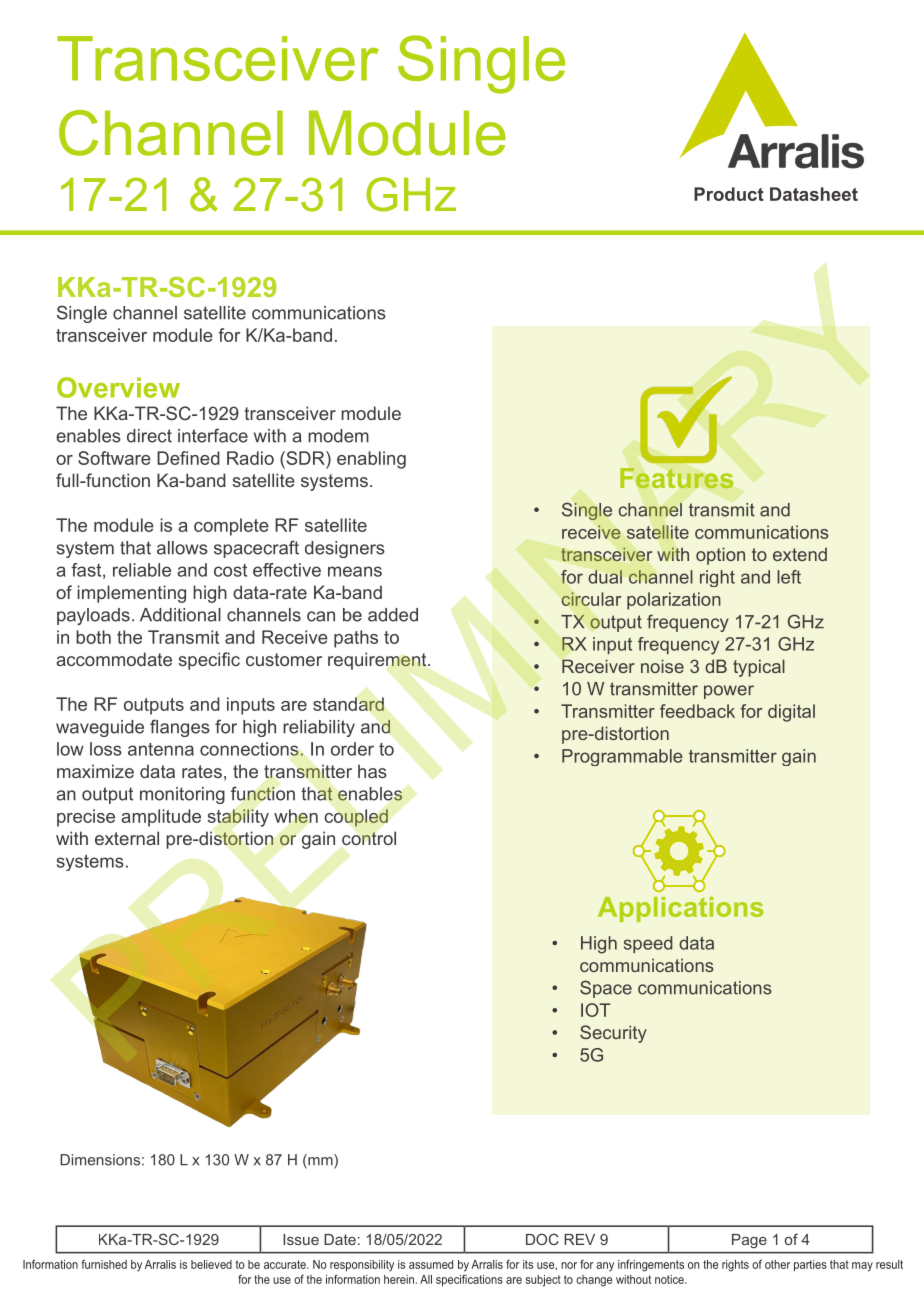 Image resolution: width=924 pixels, height=1308 pixels. Describe the element at coordinates (211, 1264) in the page. I see `believed` at that location.
